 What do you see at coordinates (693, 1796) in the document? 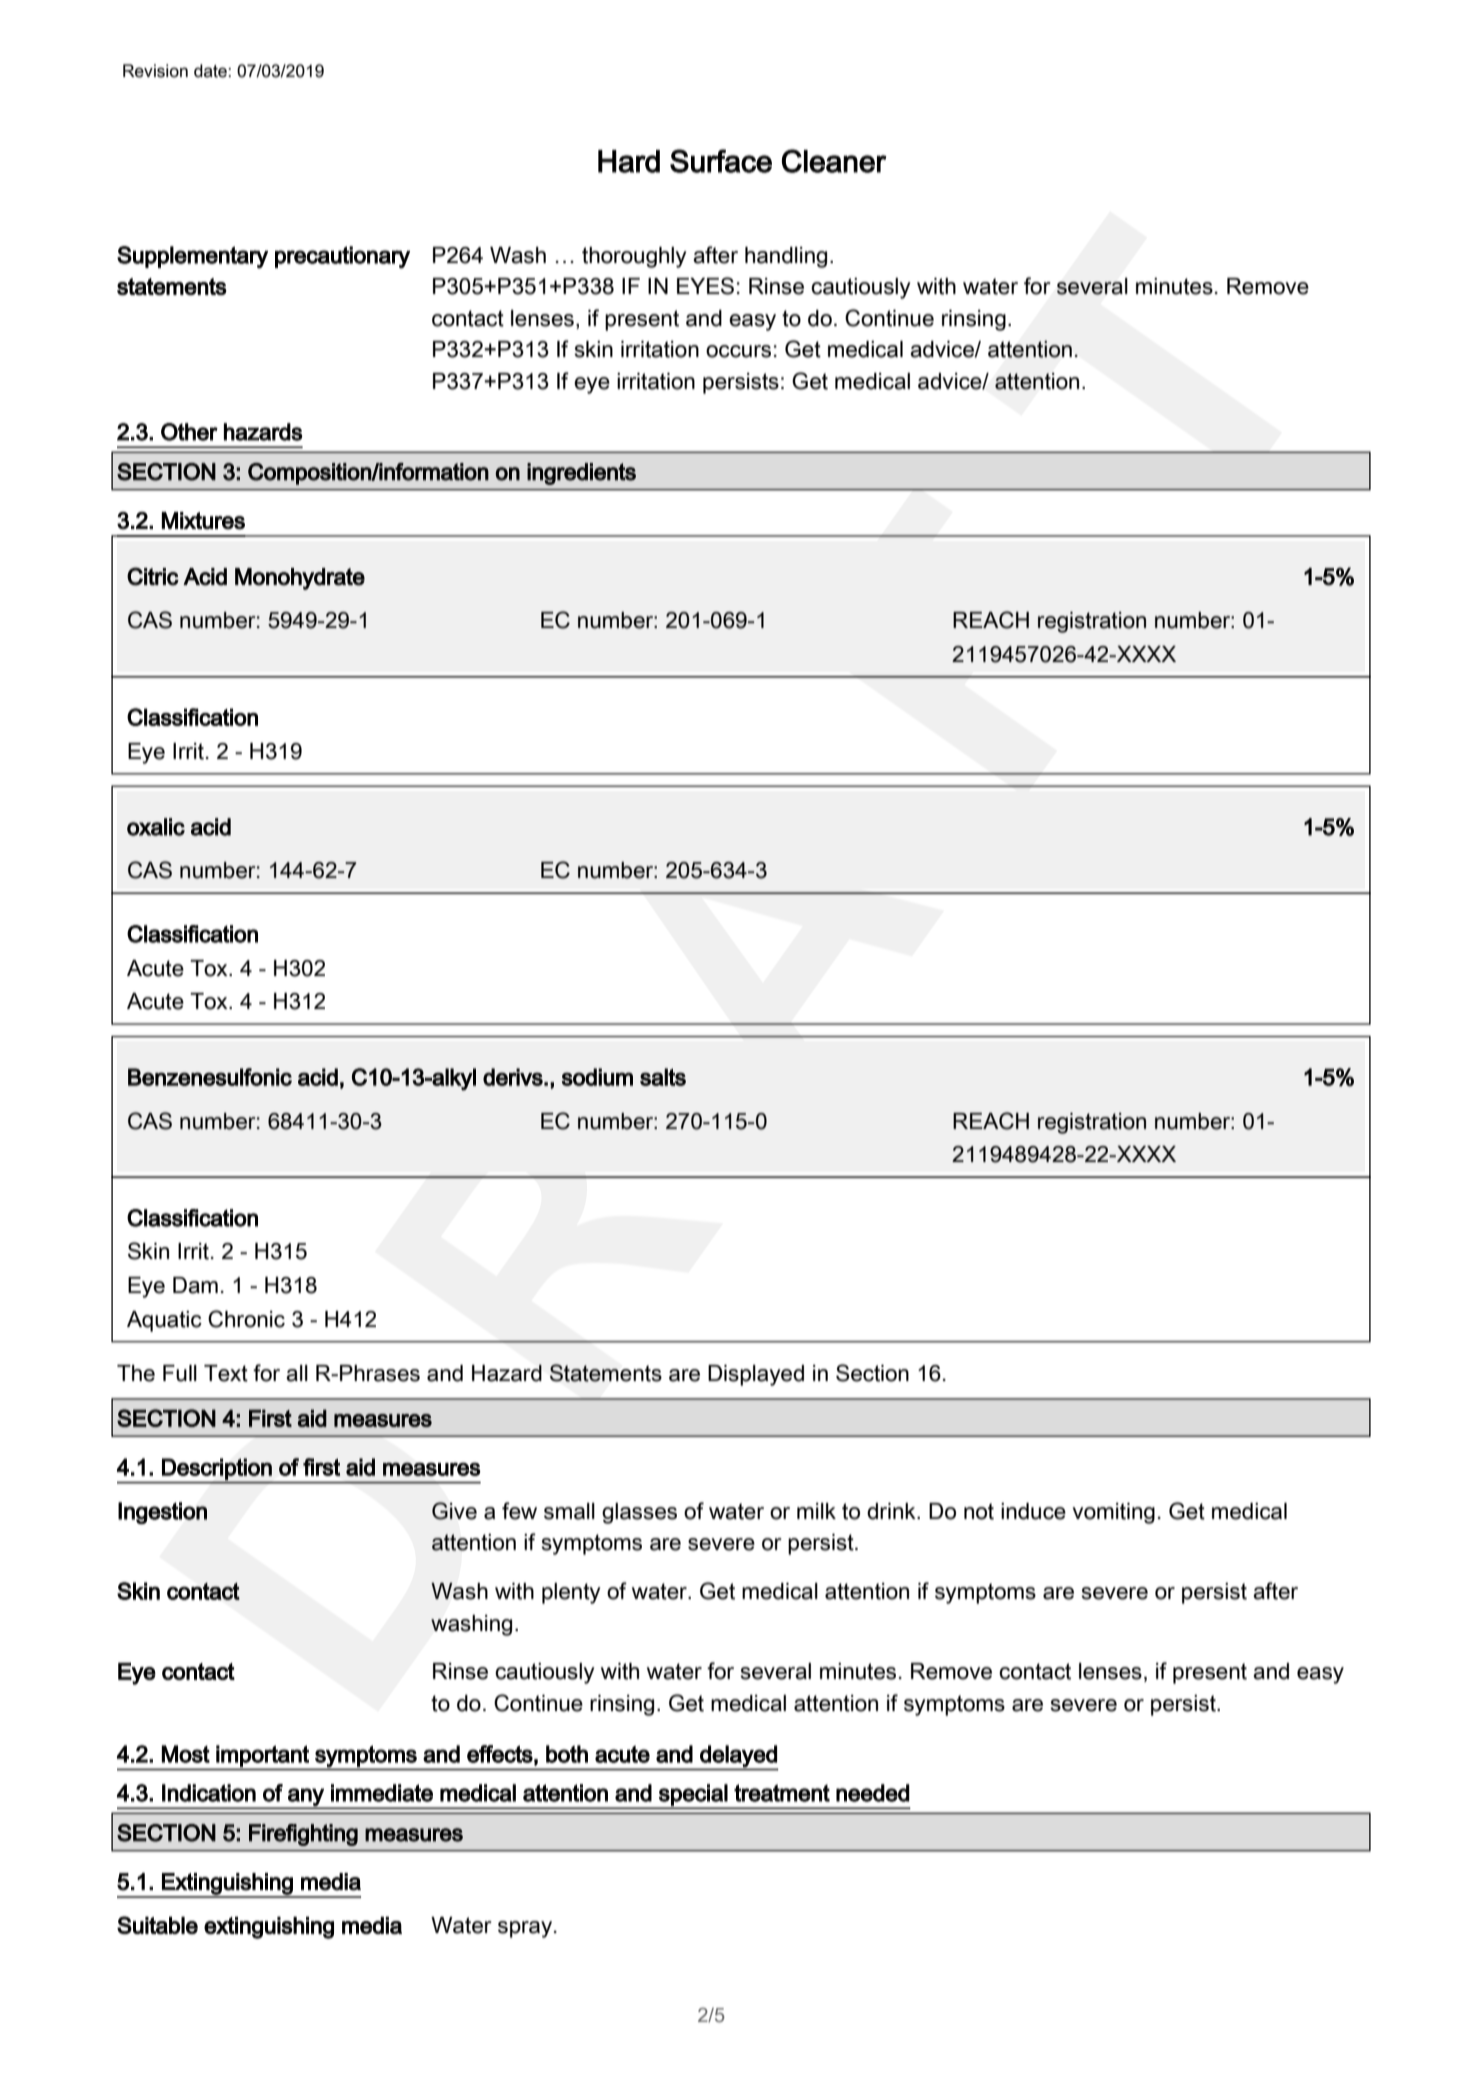
I see `special` at bounding box center [693, 1796].
